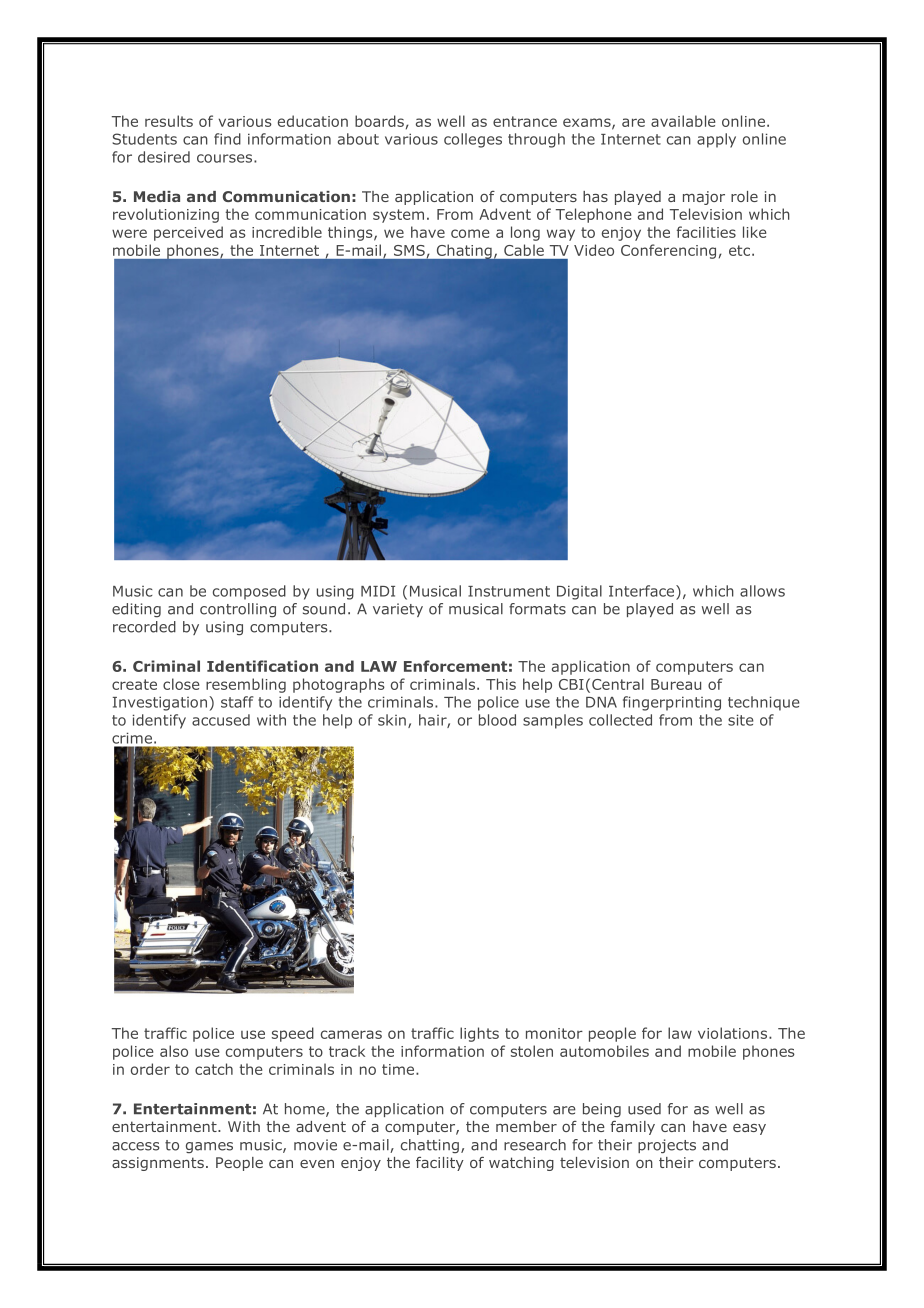  What do you see at coordinates (497, 720) in the screenshot?
I see `blood` at bounding box center [497, 720].
